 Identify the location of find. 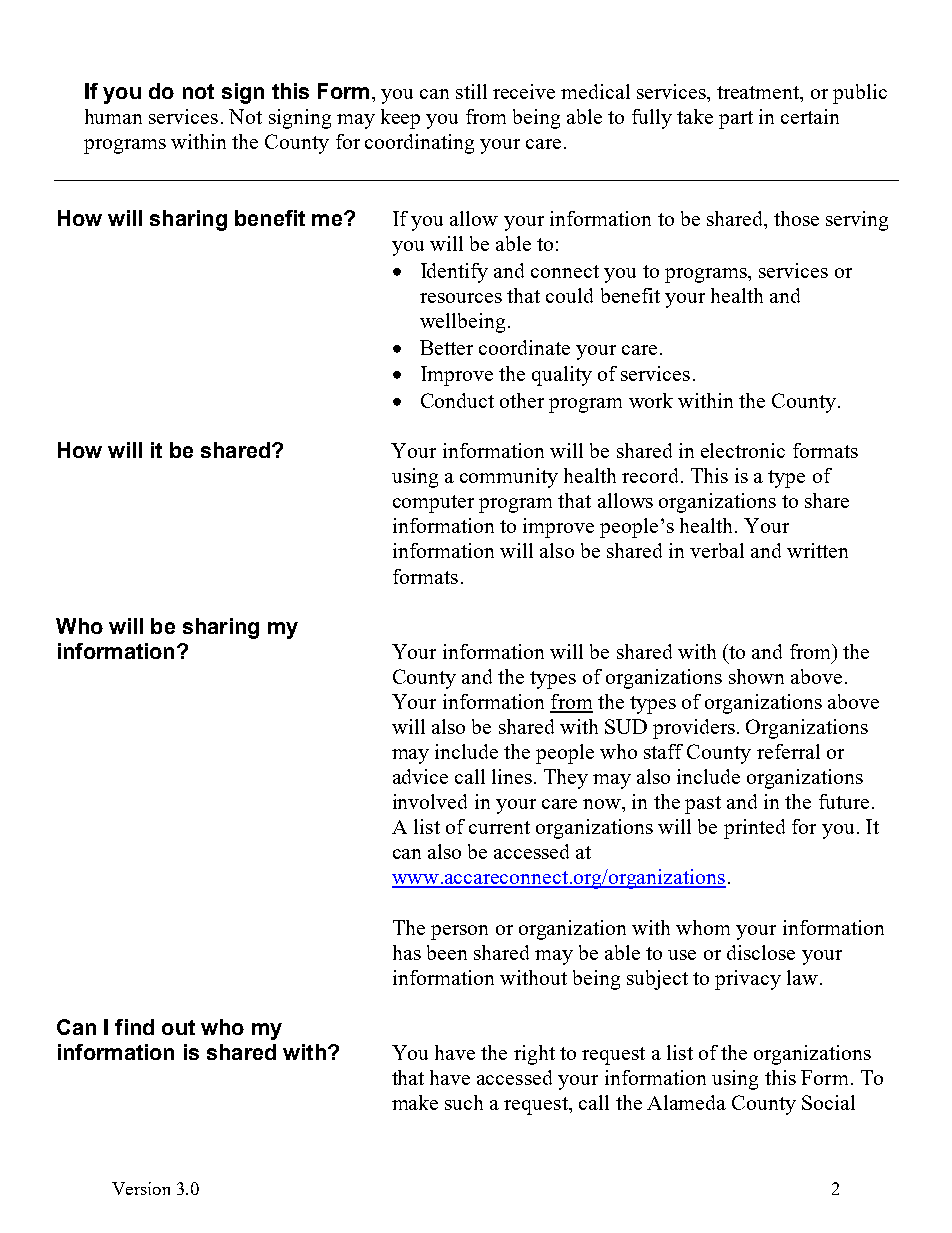
(134, 1027).
